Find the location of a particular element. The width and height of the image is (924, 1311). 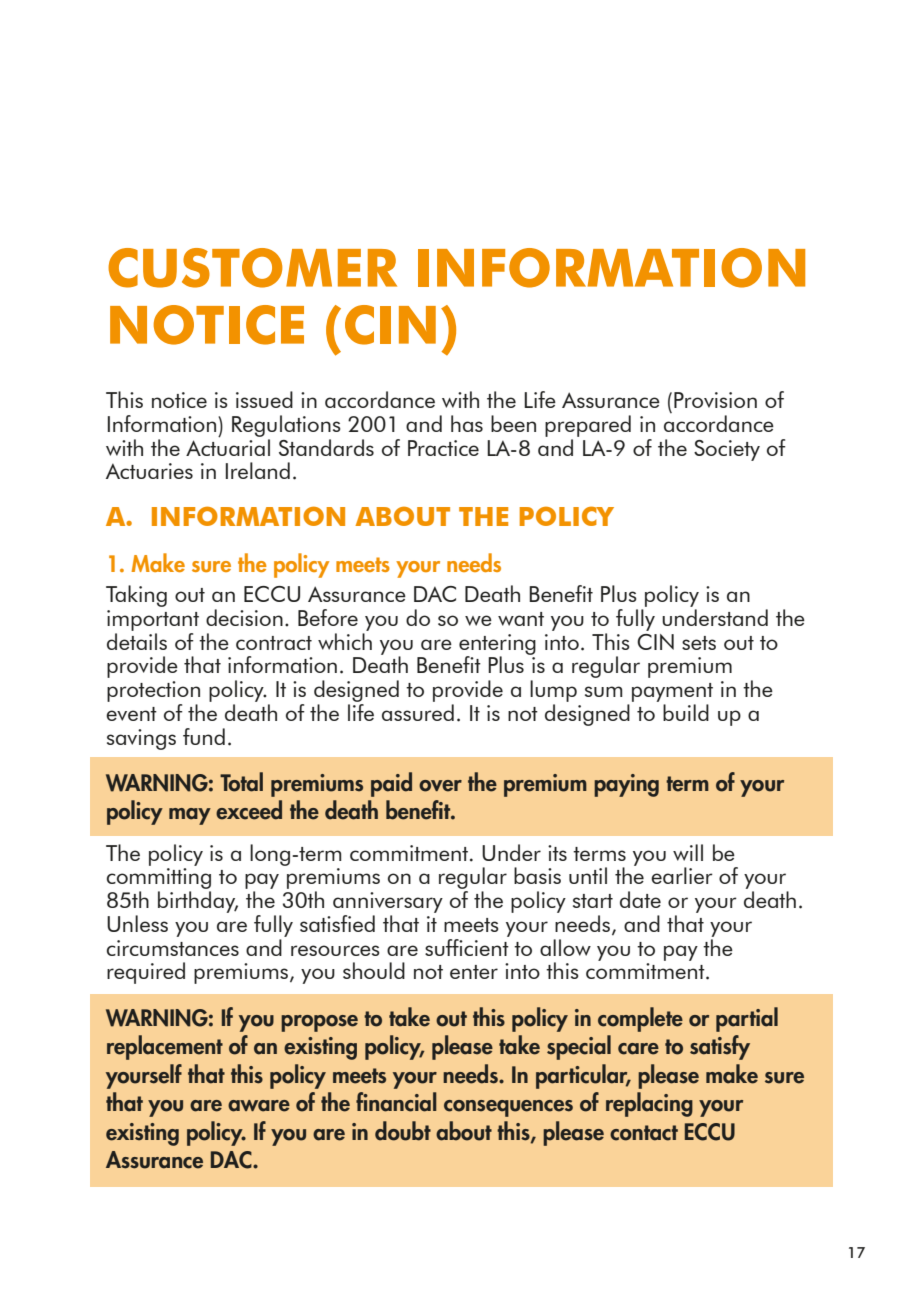

sufficient is located at coordinates (467, 946).
